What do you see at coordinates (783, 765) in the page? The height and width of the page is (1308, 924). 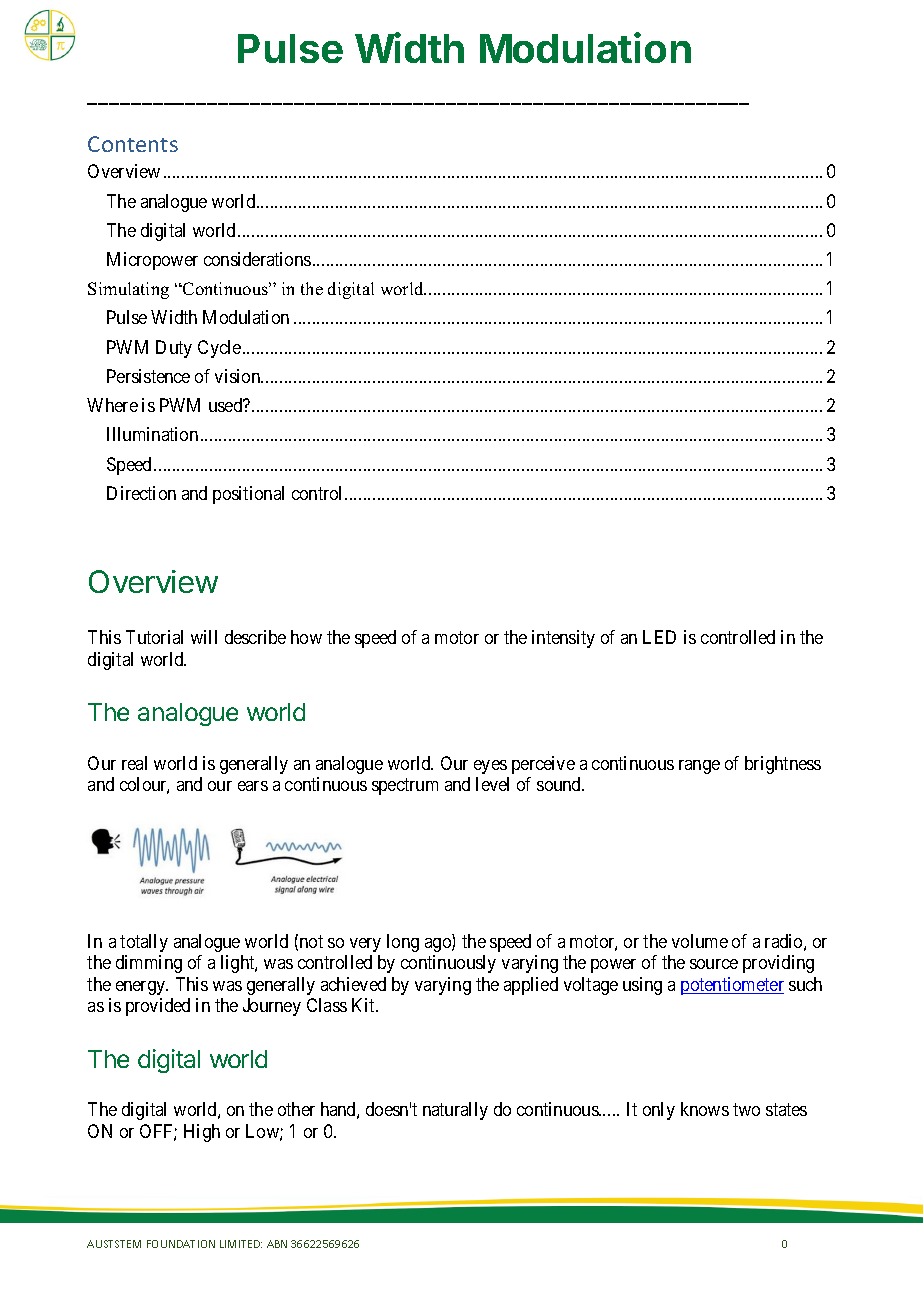 I see `brightness` at bounding box center [783, 765].
